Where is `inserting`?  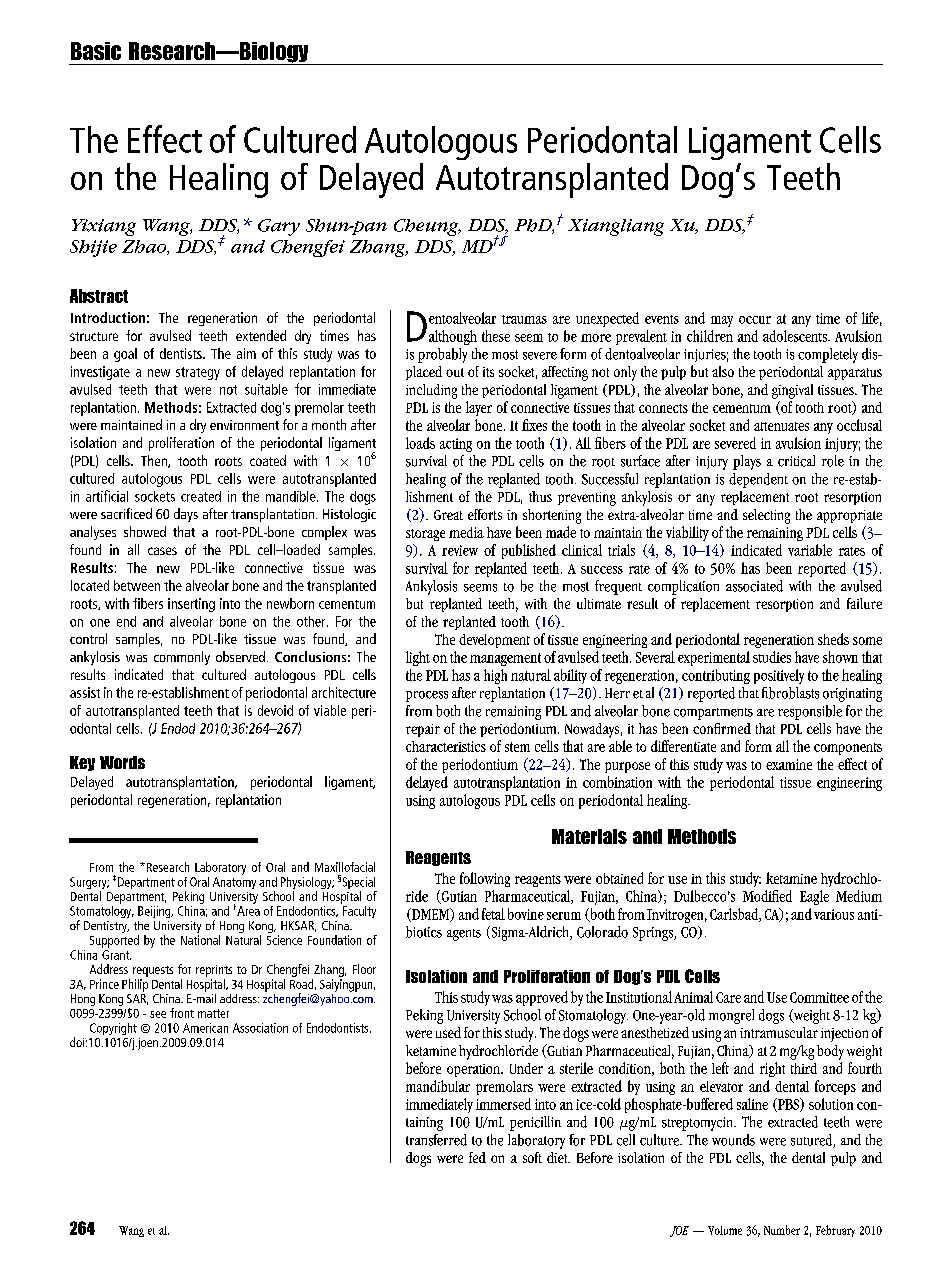
inserting is located at coordinates (191, 605).
